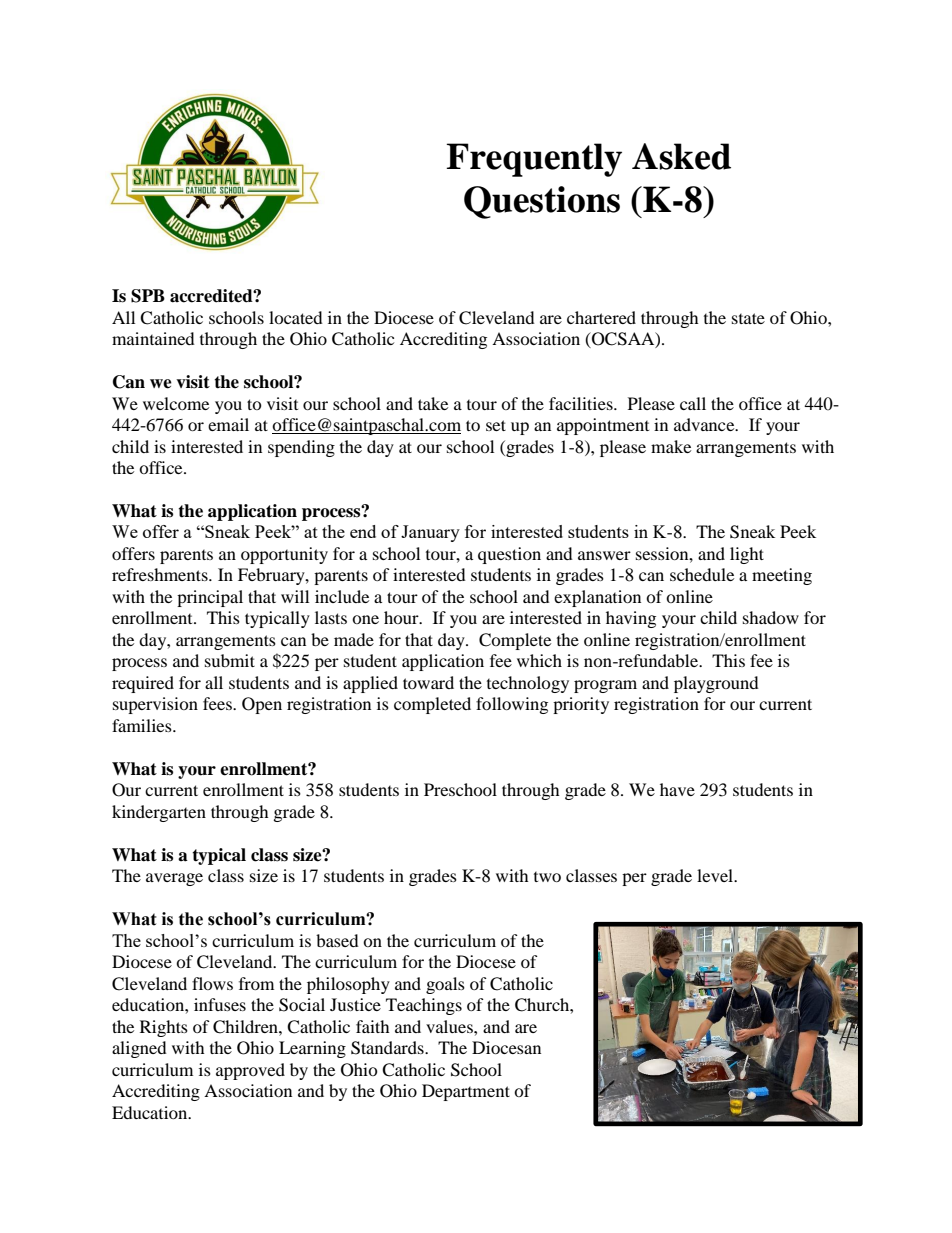 The width and height of the page is (952, 1233). What do you see at coordinates (466, 1092) in the page?
I see `Department` at bounding box center [466, 1092].
